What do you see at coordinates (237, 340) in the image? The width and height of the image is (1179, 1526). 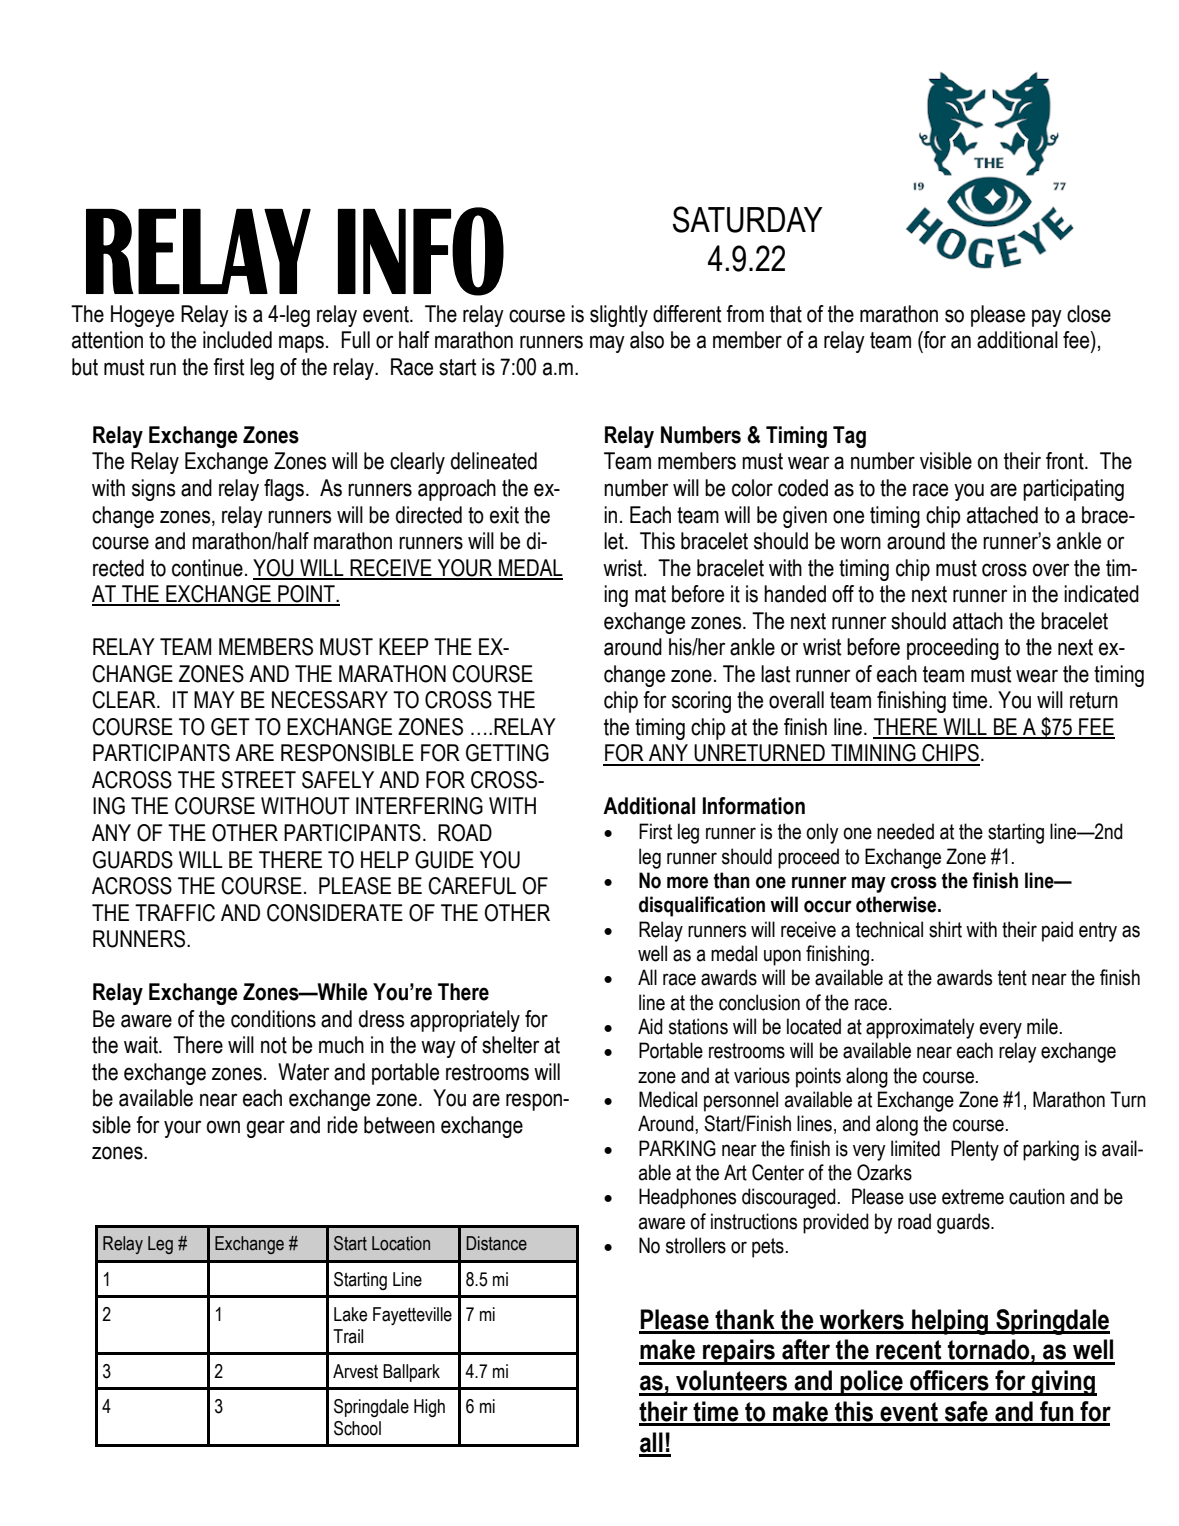 I see `included` at bounding box center [237, 340].
